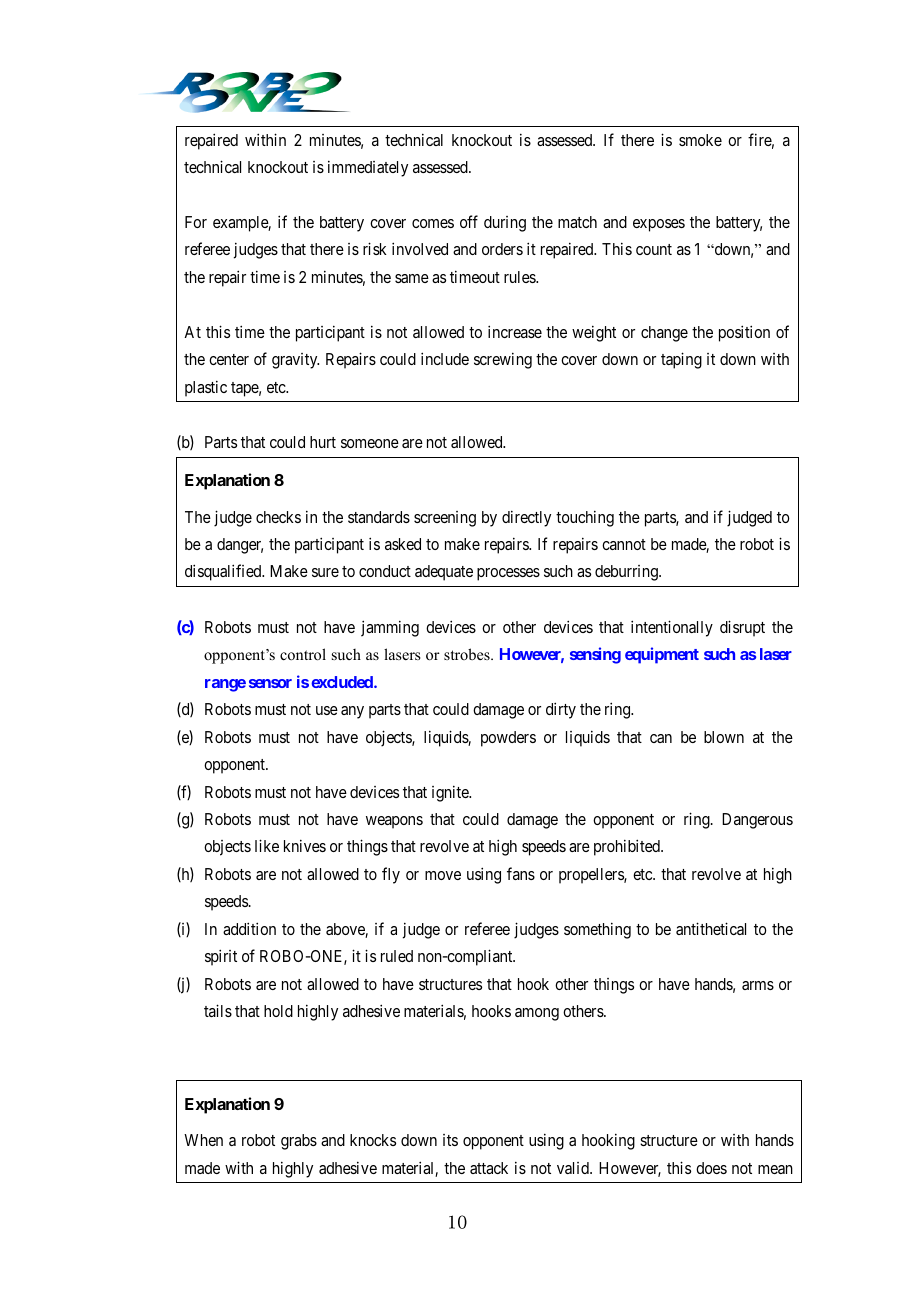  Describe the element at coordinates (489, 1168) in the image. I see `attack` at that location.
